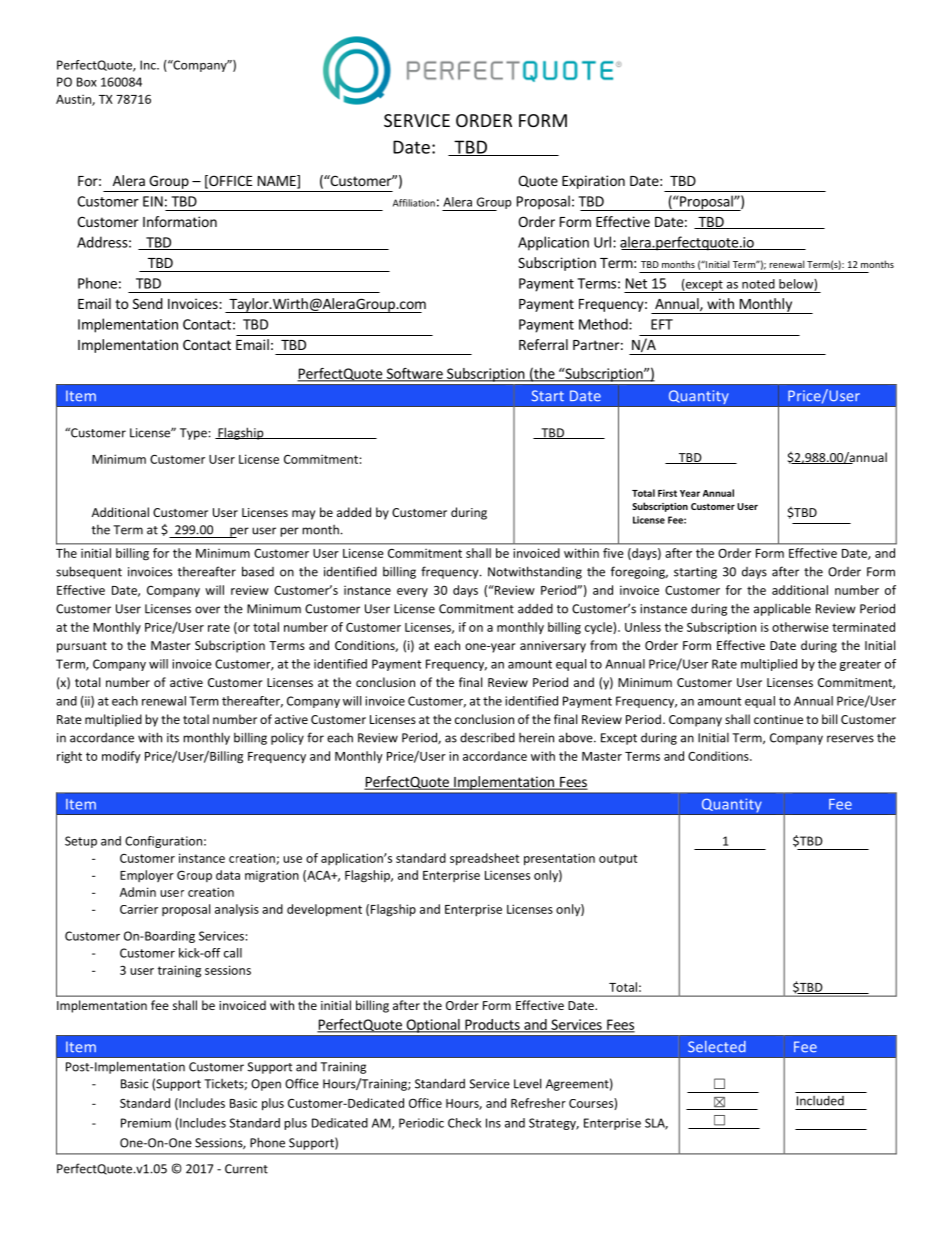  Describe the element at coordinates (146, 1123) in the image. I see `Premium` at that location.
